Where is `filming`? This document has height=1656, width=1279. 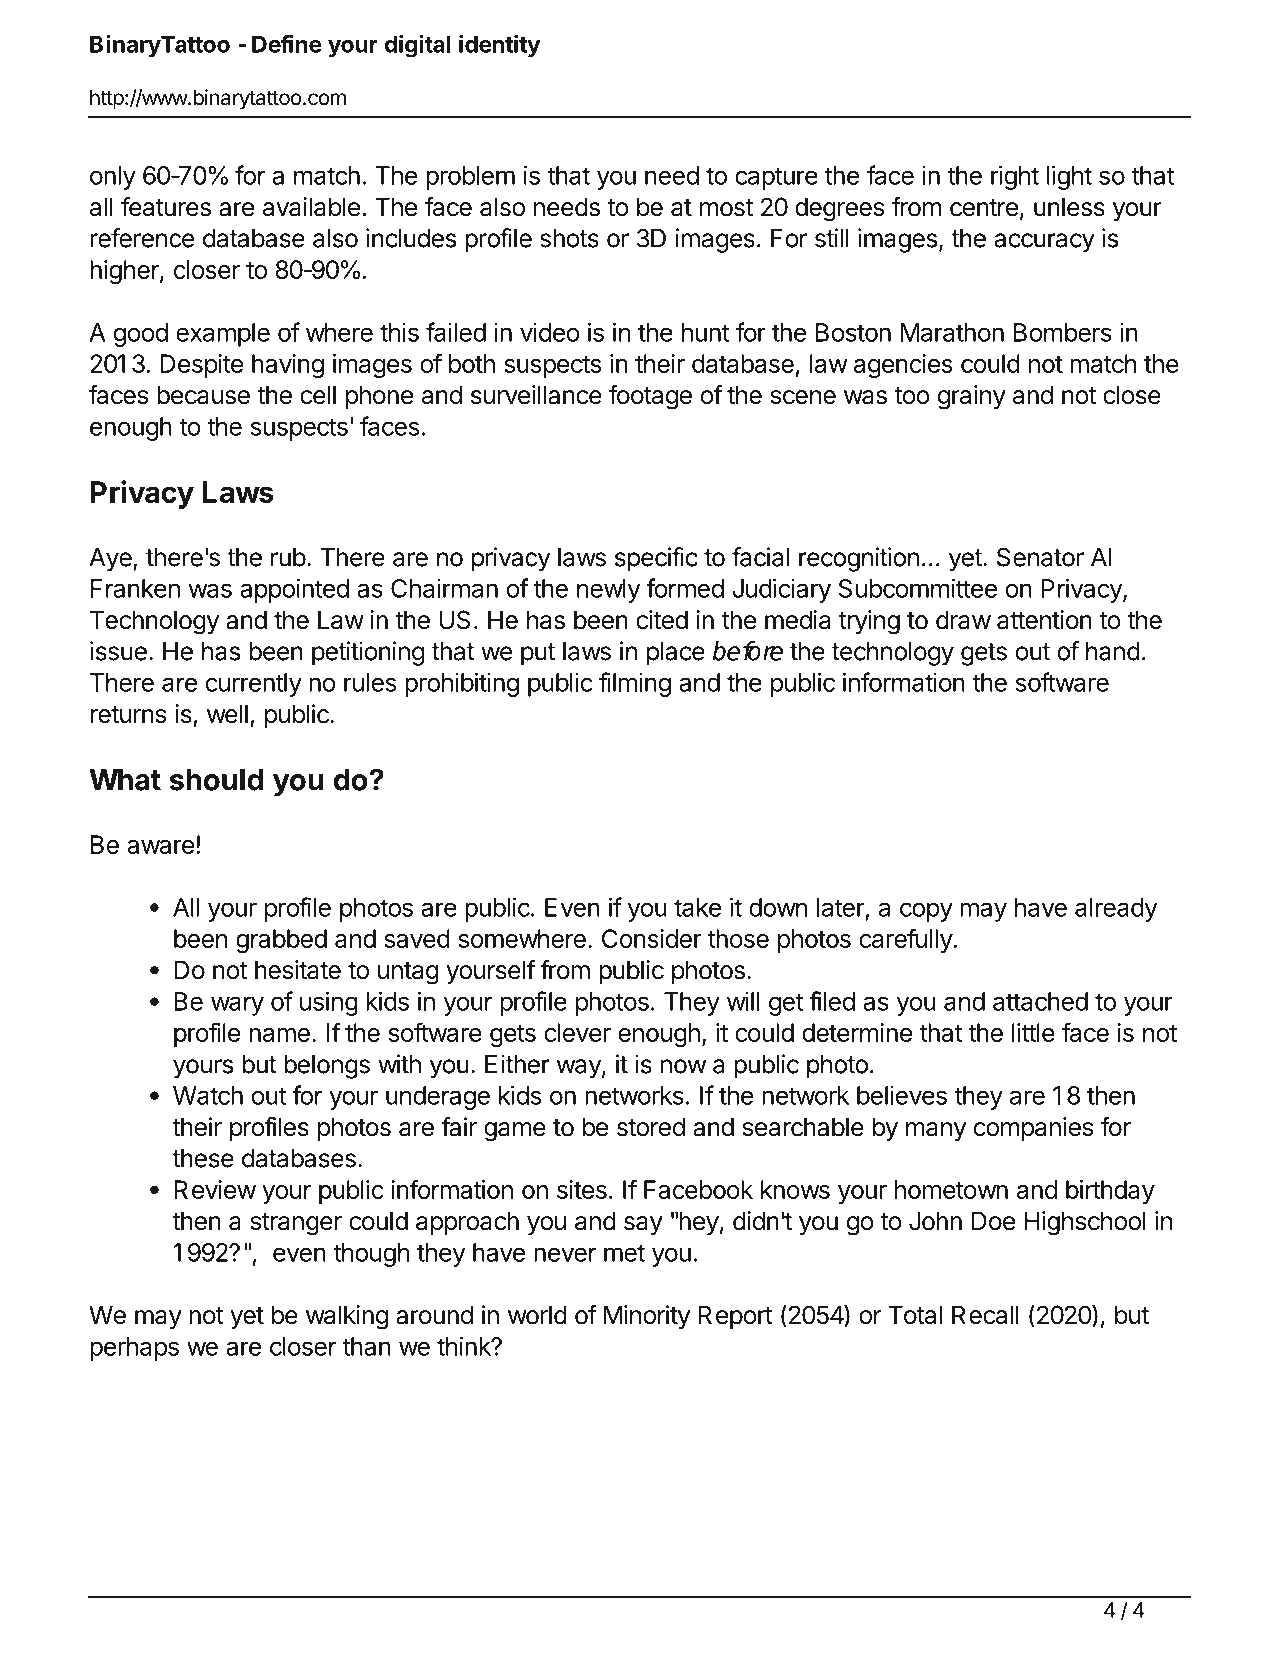 filming is located at coordinates (635, 684).
